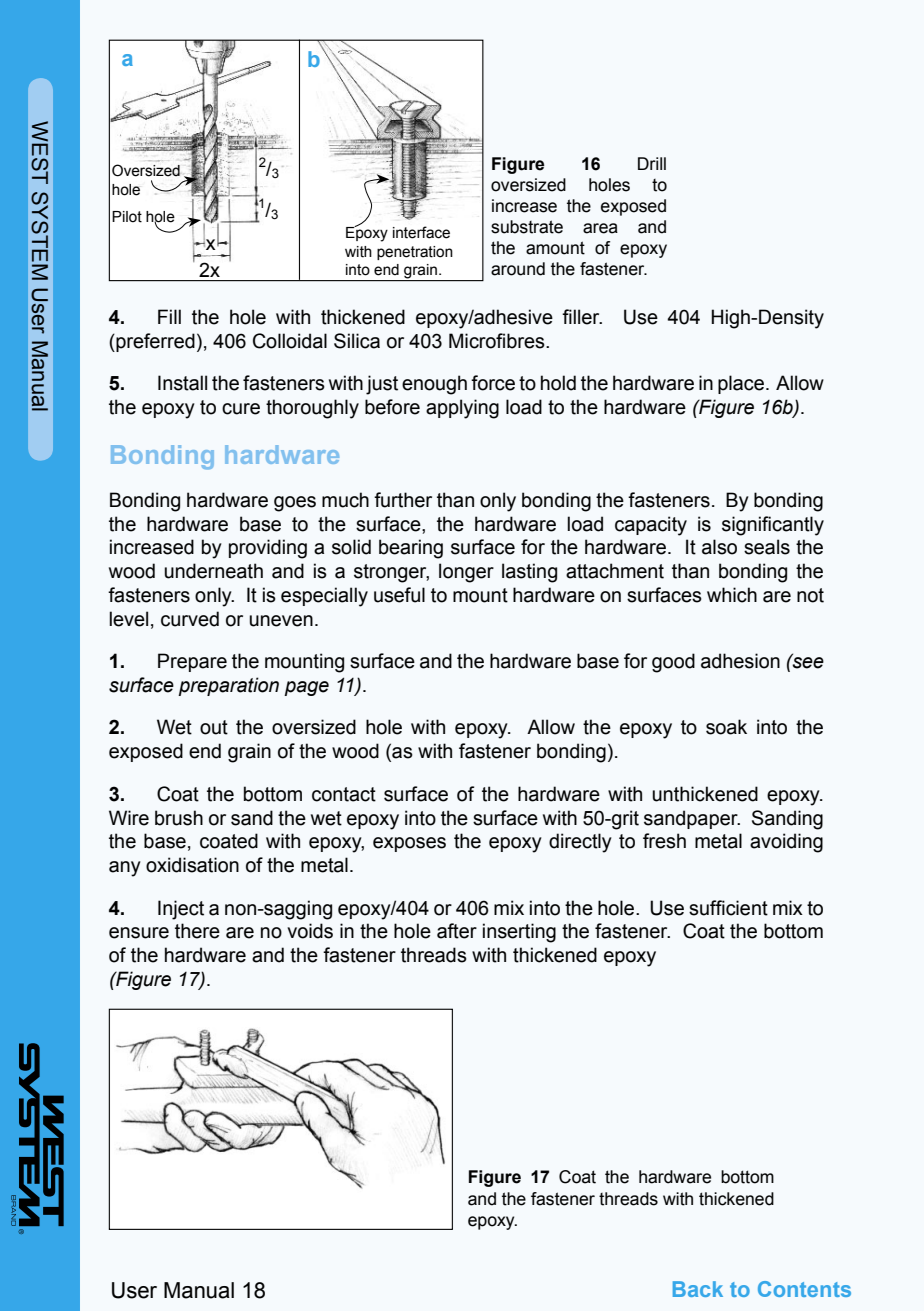 This screenshot has height=1311, width=924. I want to click on underneath, so click(214, 571).
